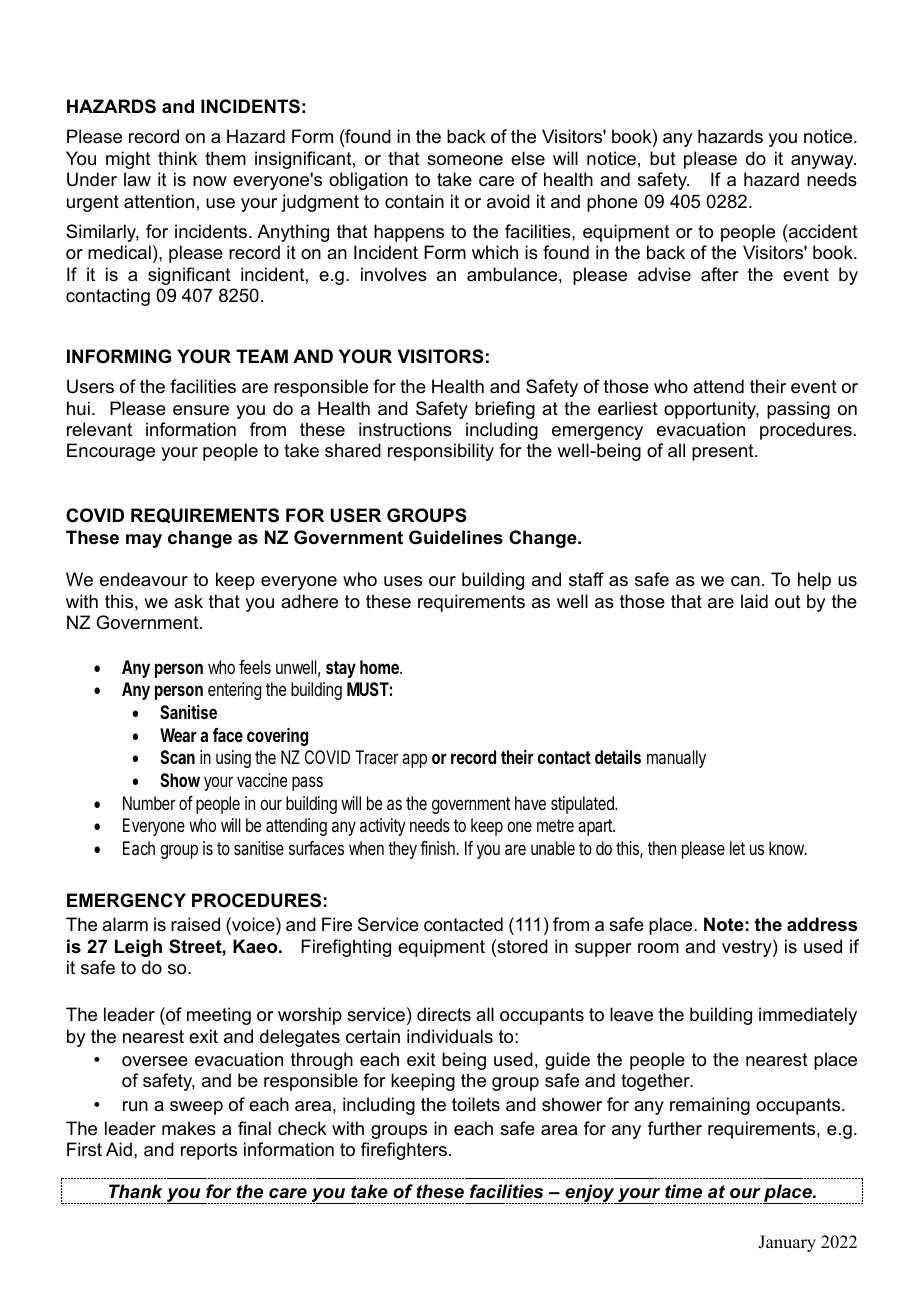 The height and width of the page is (1308, 924). I want to click on contain, so click(414, 201).
